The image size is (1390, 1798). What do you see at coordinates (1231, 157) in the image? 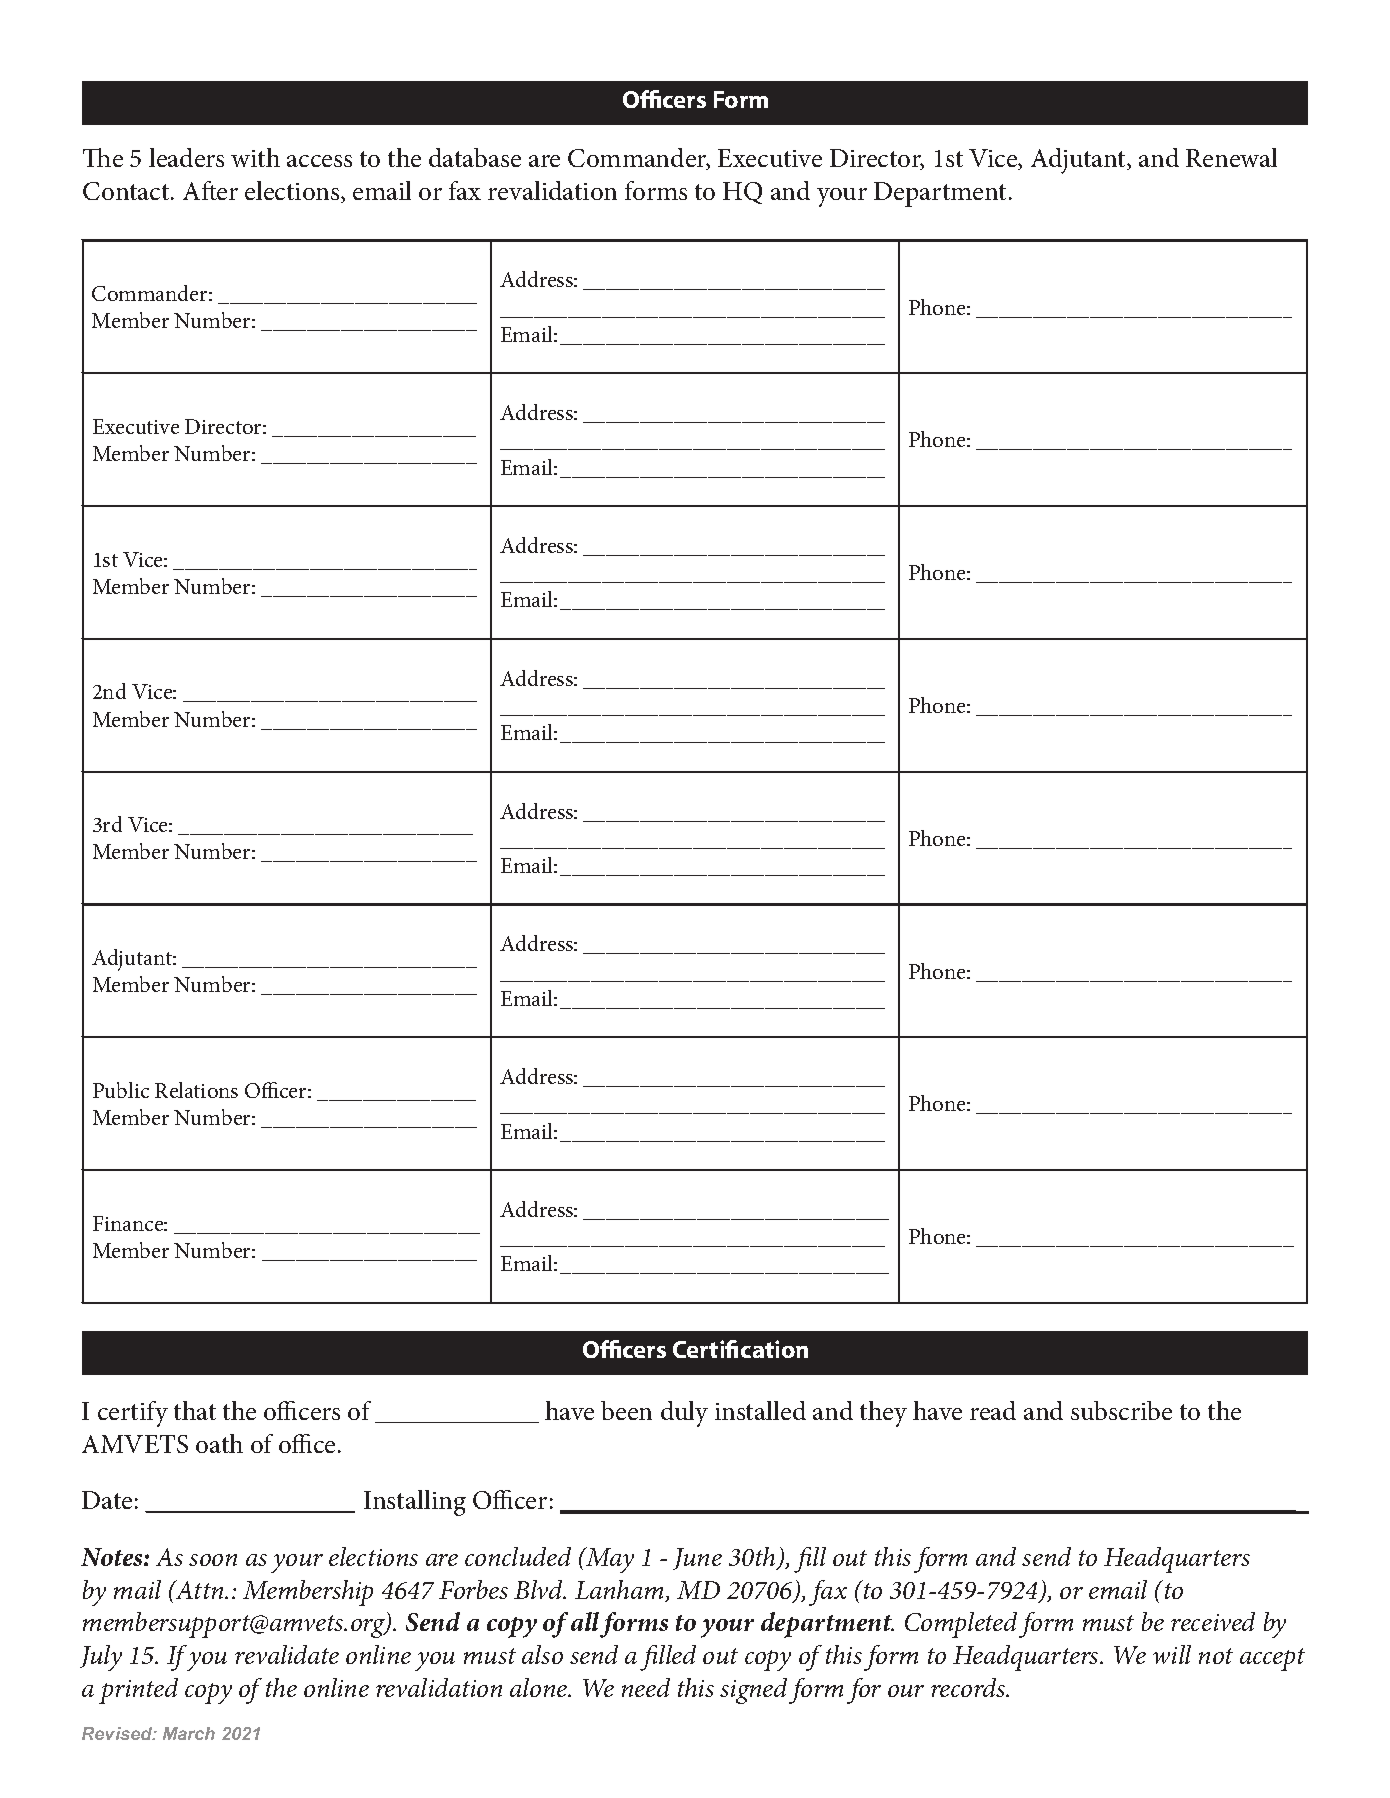
I see `Renewal` at bounding box center [1231, 157].
